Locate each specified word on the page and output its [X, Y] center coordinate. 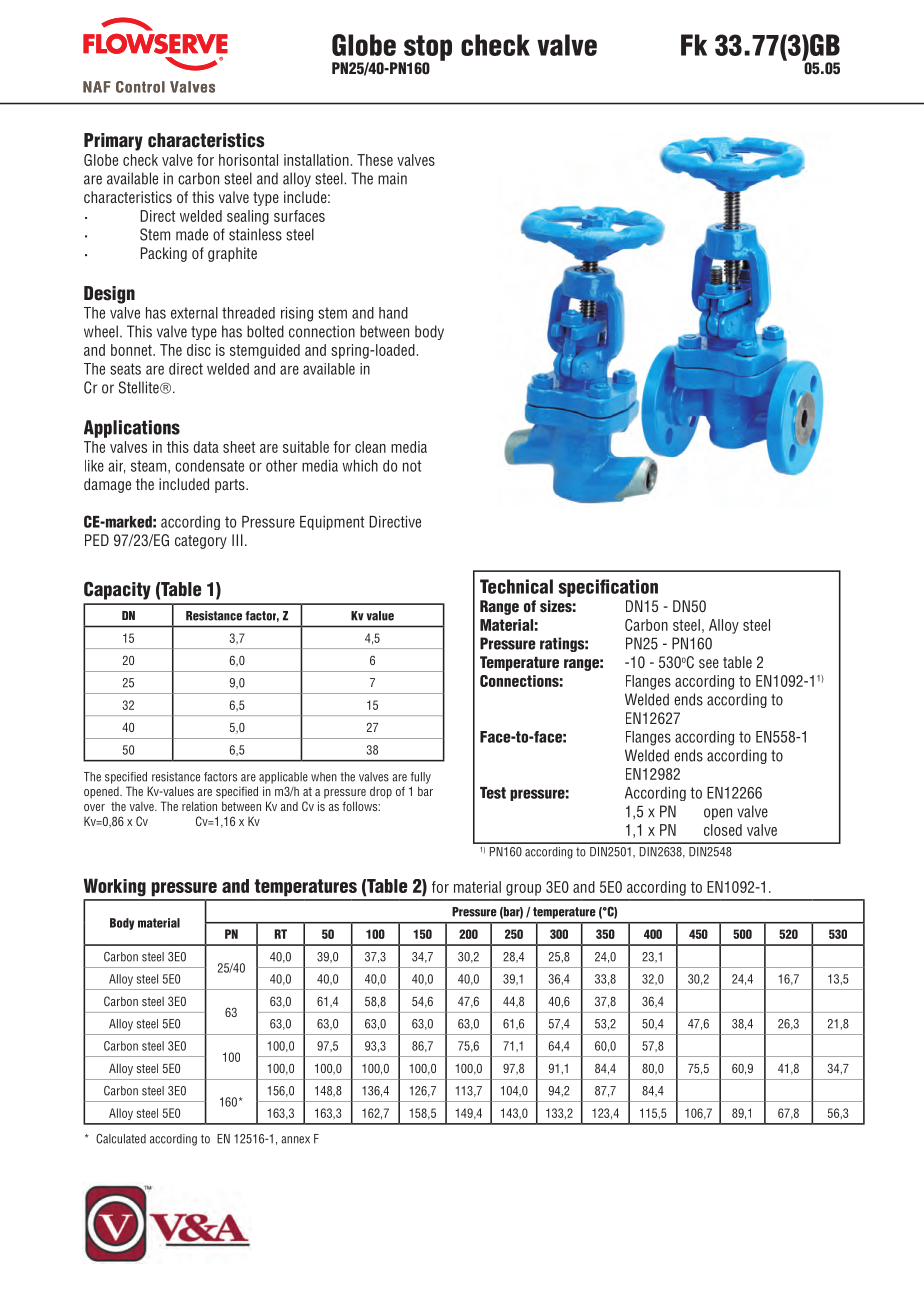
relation [199, 806]
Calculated [121, 1139]
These [375, 160]
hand [393, 313]
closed [723, 830]
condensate [209, 466]
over [94, 807]
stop [426, 49]
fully [420, 778]
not [412, 466]
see [709, 663]
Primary [113, 142]
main [392, 178]
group [523, 890]
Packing [164, 254]
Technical [516, 586]
